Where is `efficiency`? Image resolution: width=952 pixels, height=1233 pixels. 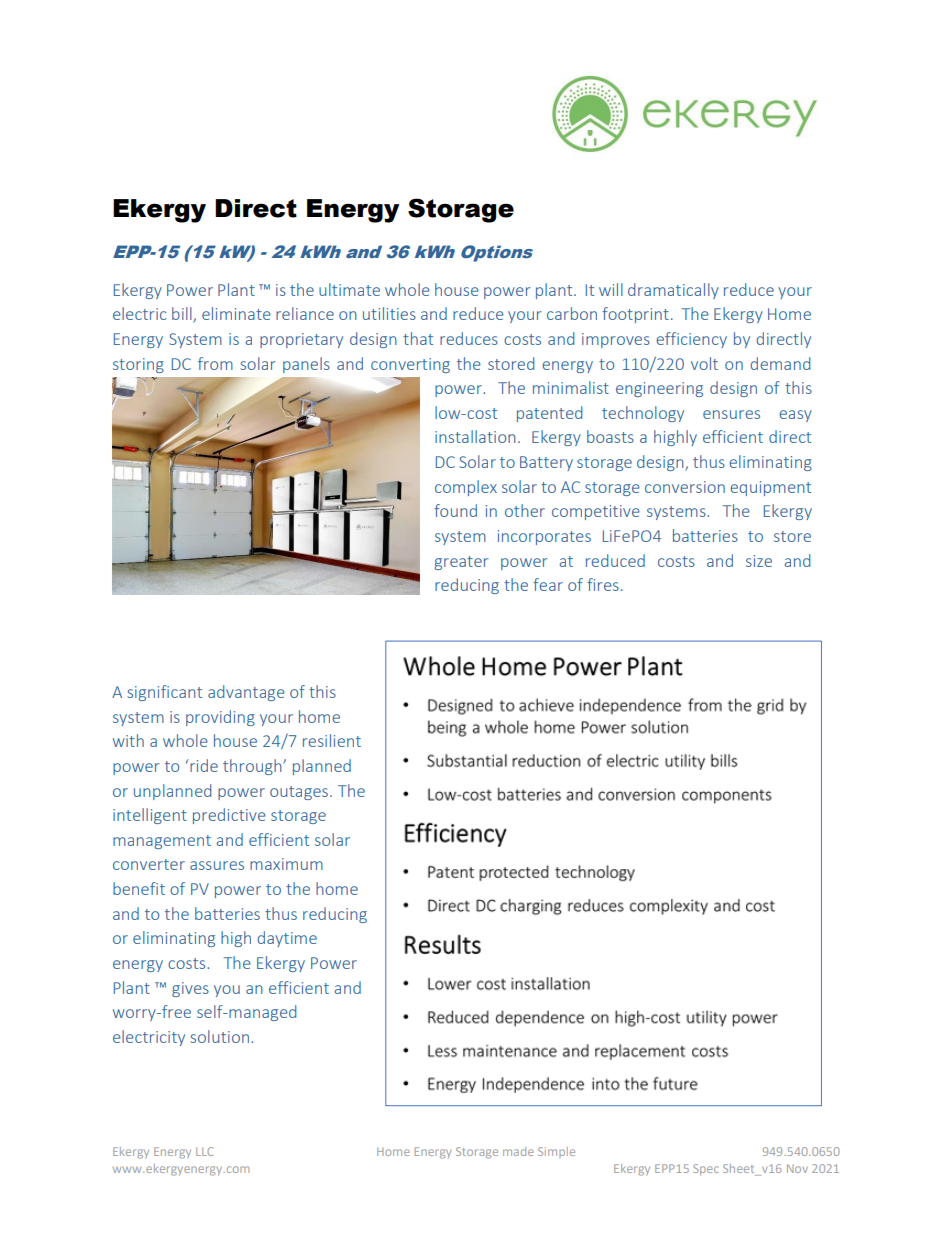 efficiency is located at coordinates (691, 340).
